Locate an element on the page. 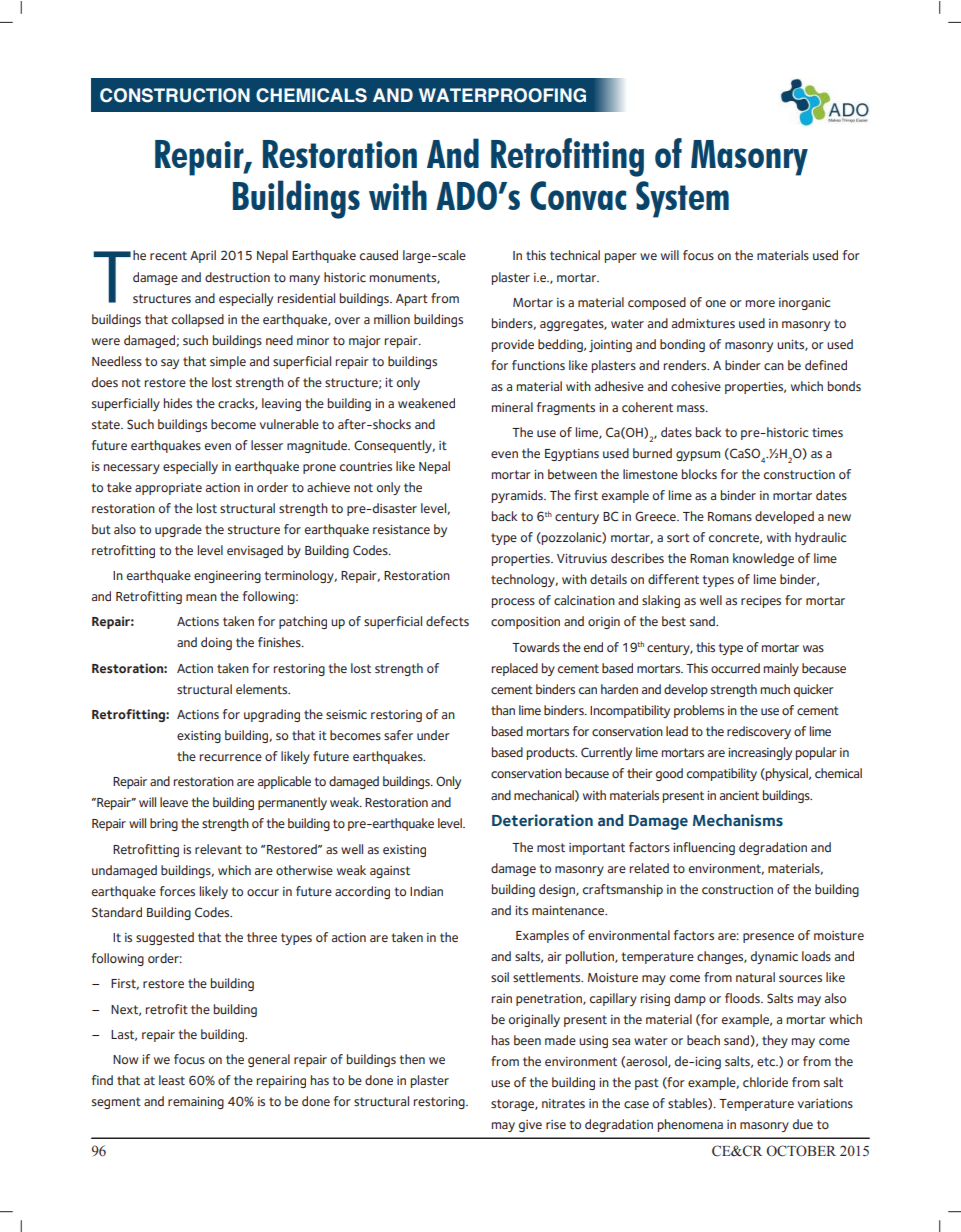  April is located at coordinates (203, 256).
